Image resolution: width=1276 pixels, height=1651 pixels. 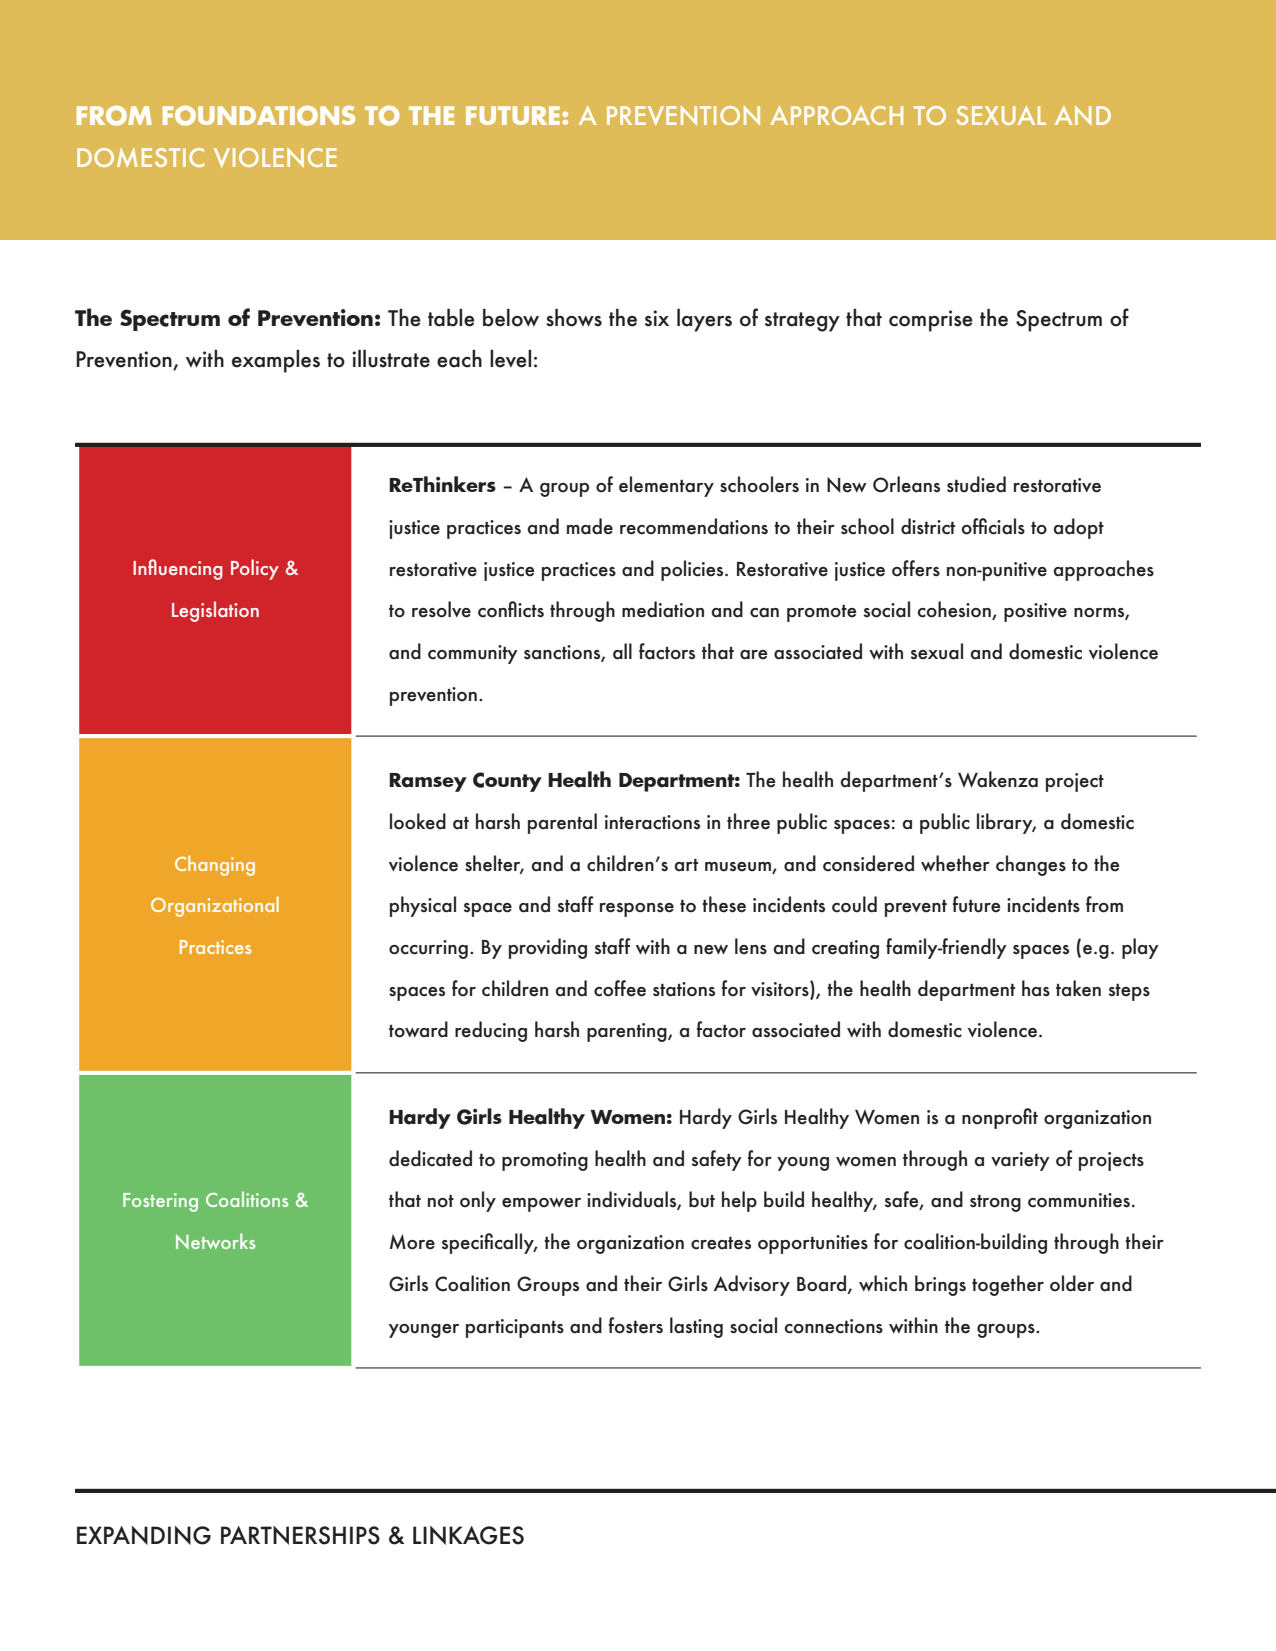 I want to click on FOUNDATIONS, so click(x=259, y=116).
